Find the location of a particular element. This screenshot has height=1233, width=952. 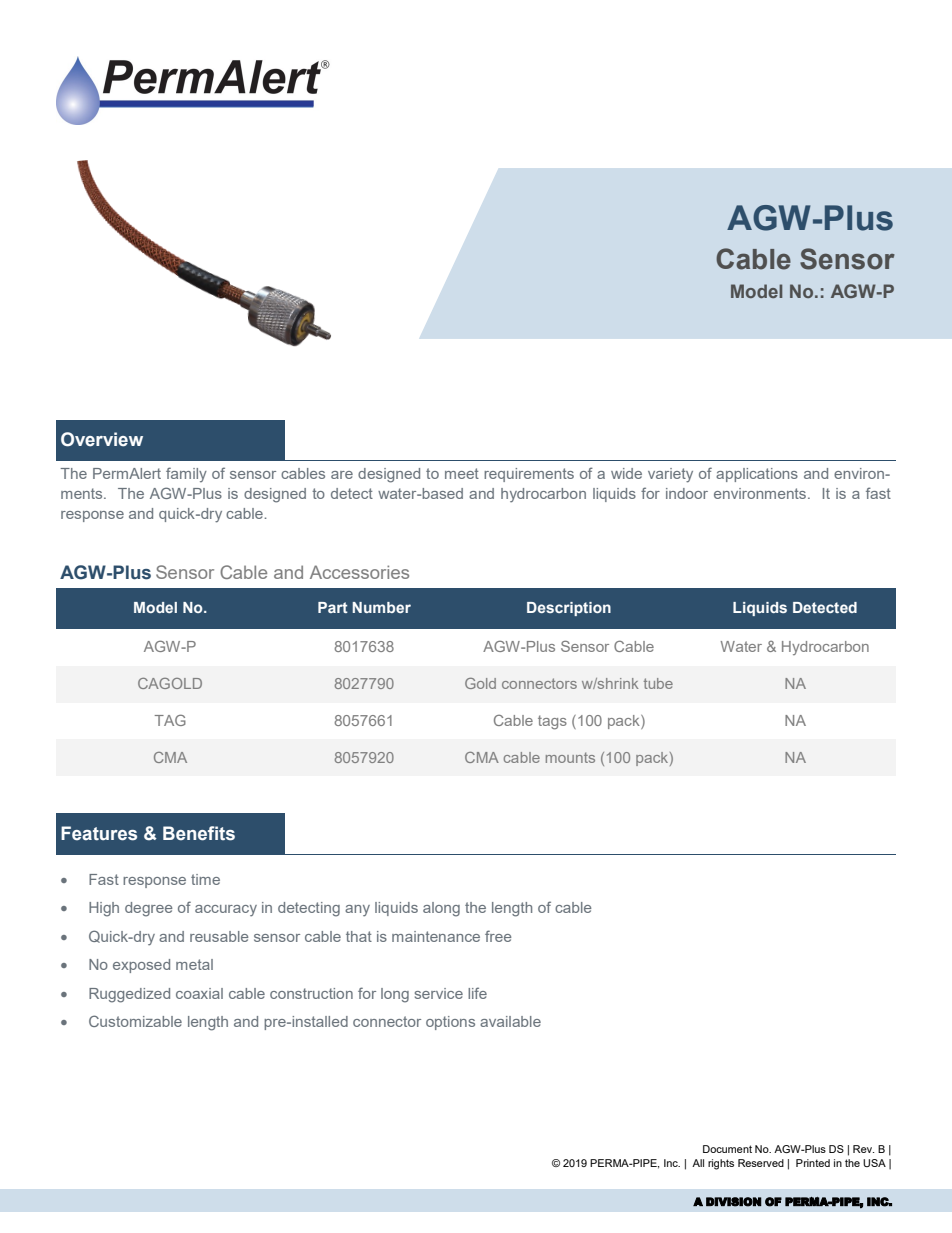

applications is located at coordinates (757, 475).
